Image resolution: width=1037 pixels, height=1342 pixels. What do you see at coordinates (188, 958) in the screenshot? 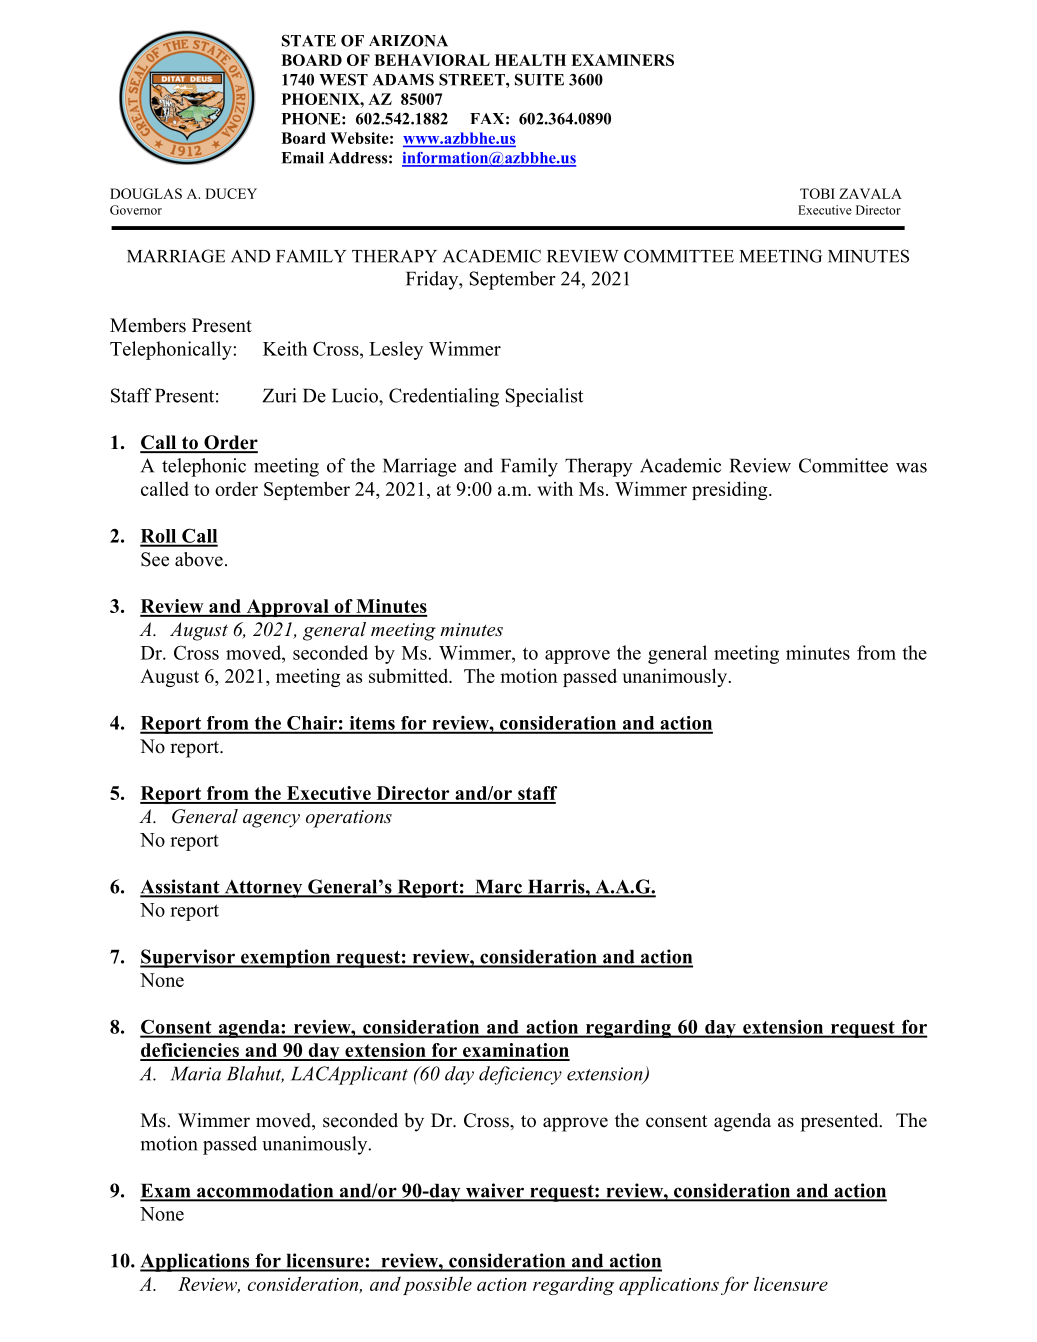
I see `Supervisor` at bounding box center [188, 958].
